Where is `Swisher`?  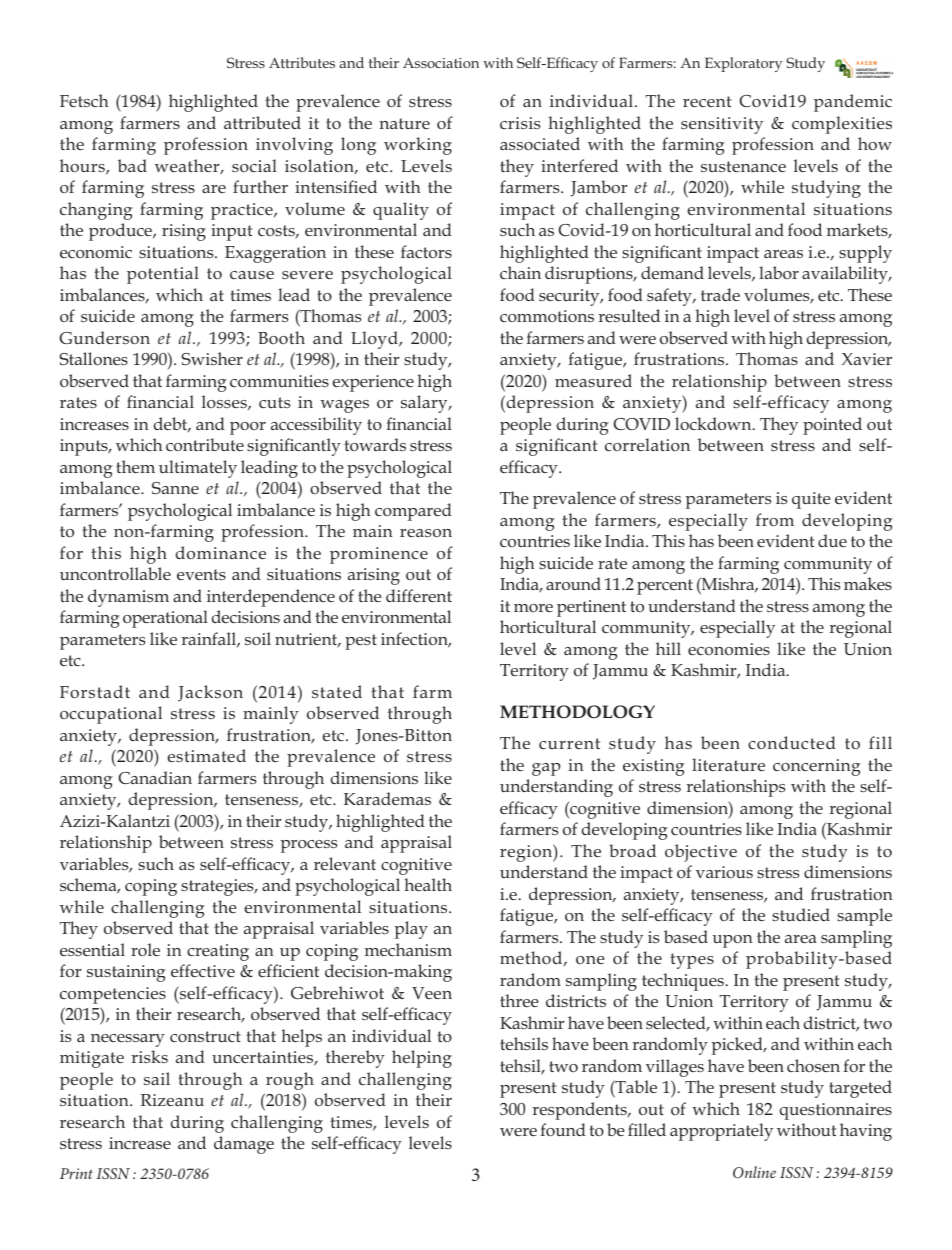 Swisher is located at coordinates (212, 358).
